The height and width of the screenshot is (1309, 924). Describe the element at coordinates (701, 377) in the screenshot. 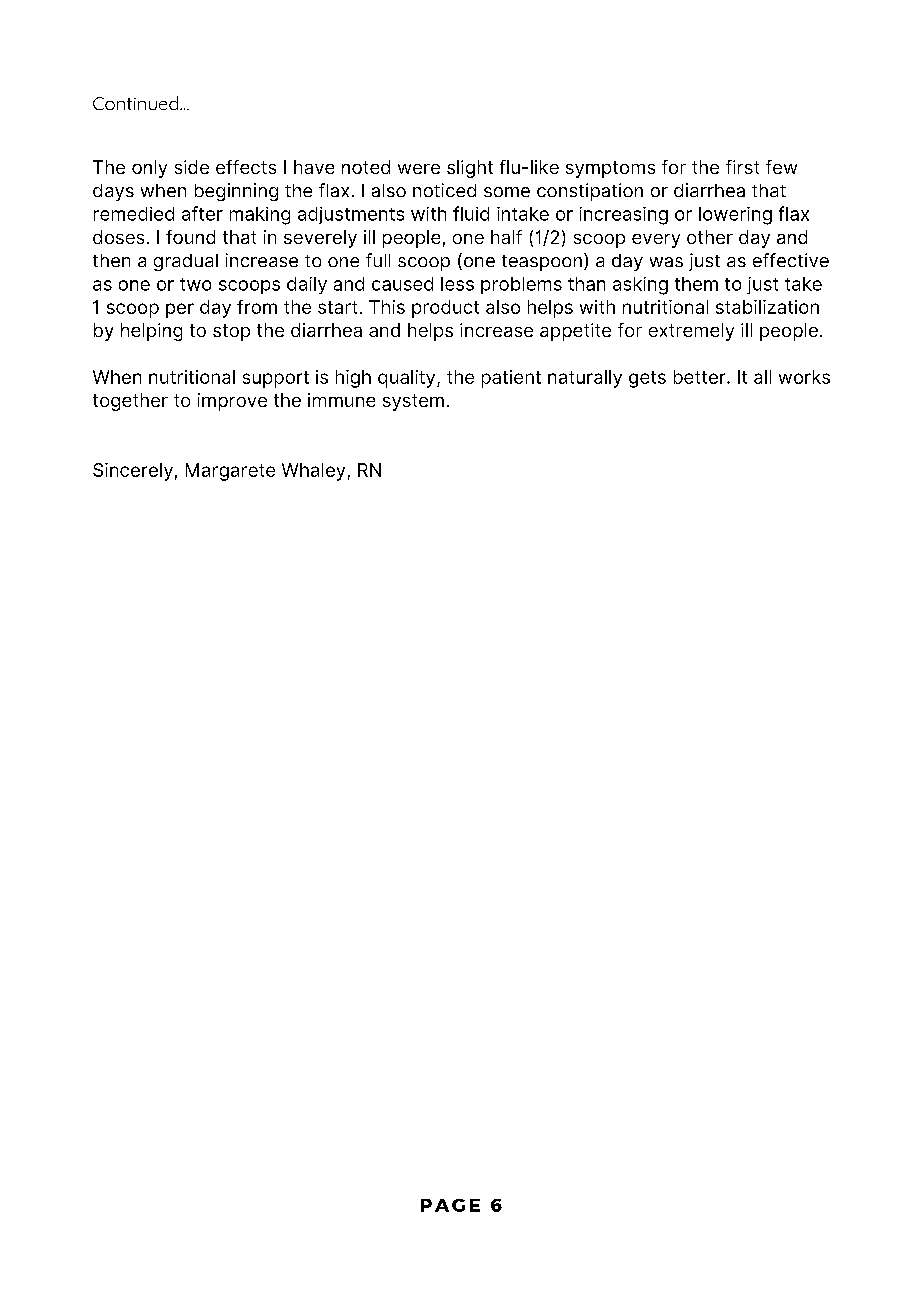

I see `better` at that location.
